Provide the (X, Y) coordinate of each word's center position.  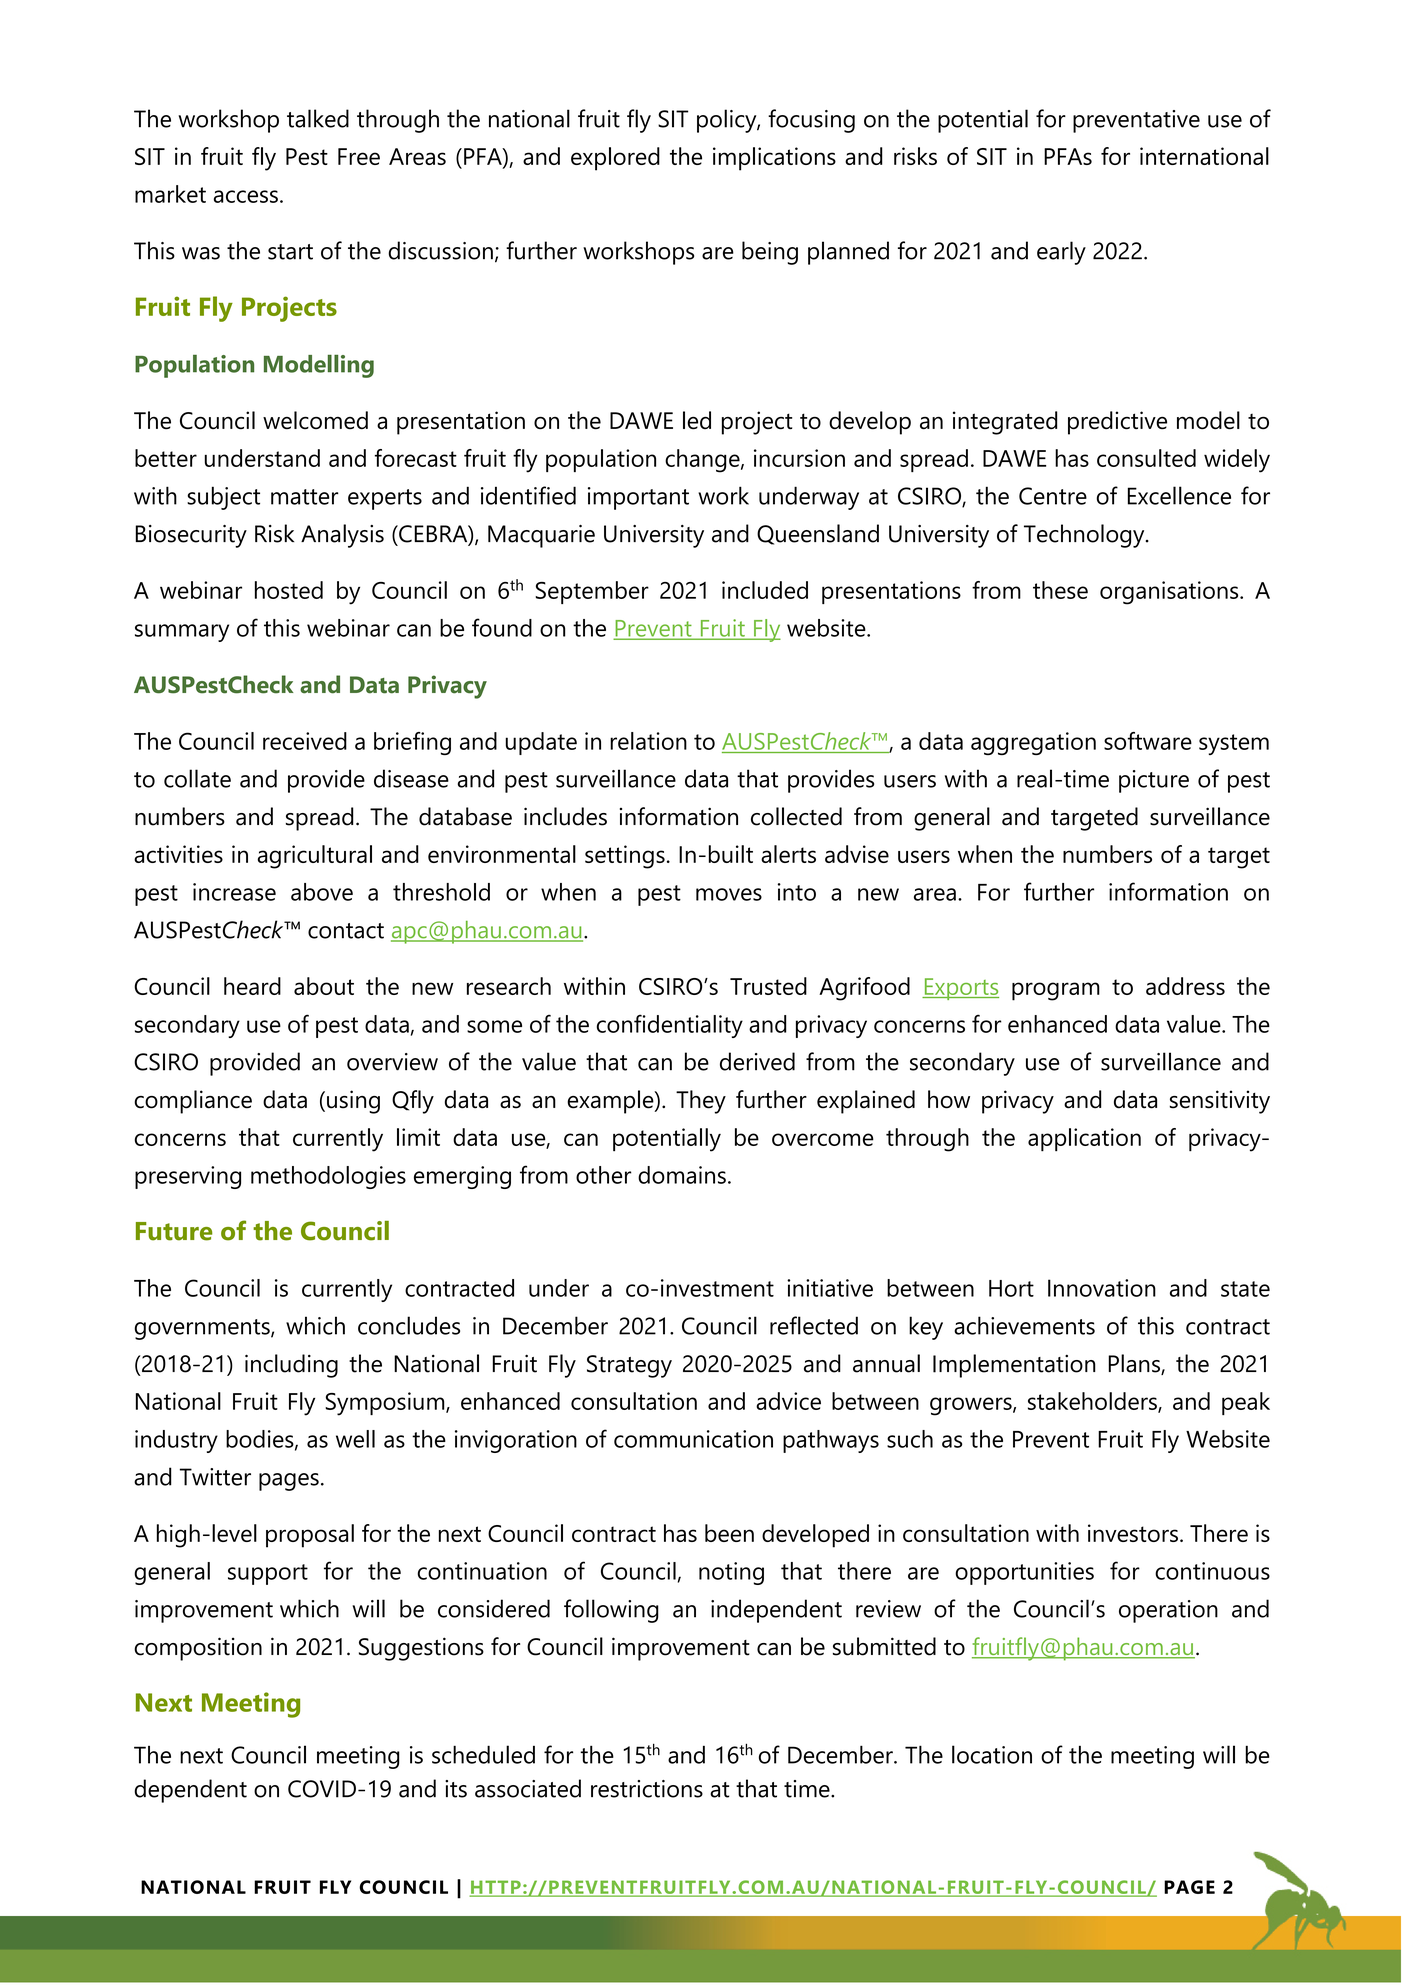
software (1148, 741)
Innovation (1102, 1288)
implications (774, 159)
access (246, 196)
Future (174, 1231)
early (1061, 253)
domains (682, 1175)
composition (198, 1649)
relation (648, 741)
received (305, 741)
